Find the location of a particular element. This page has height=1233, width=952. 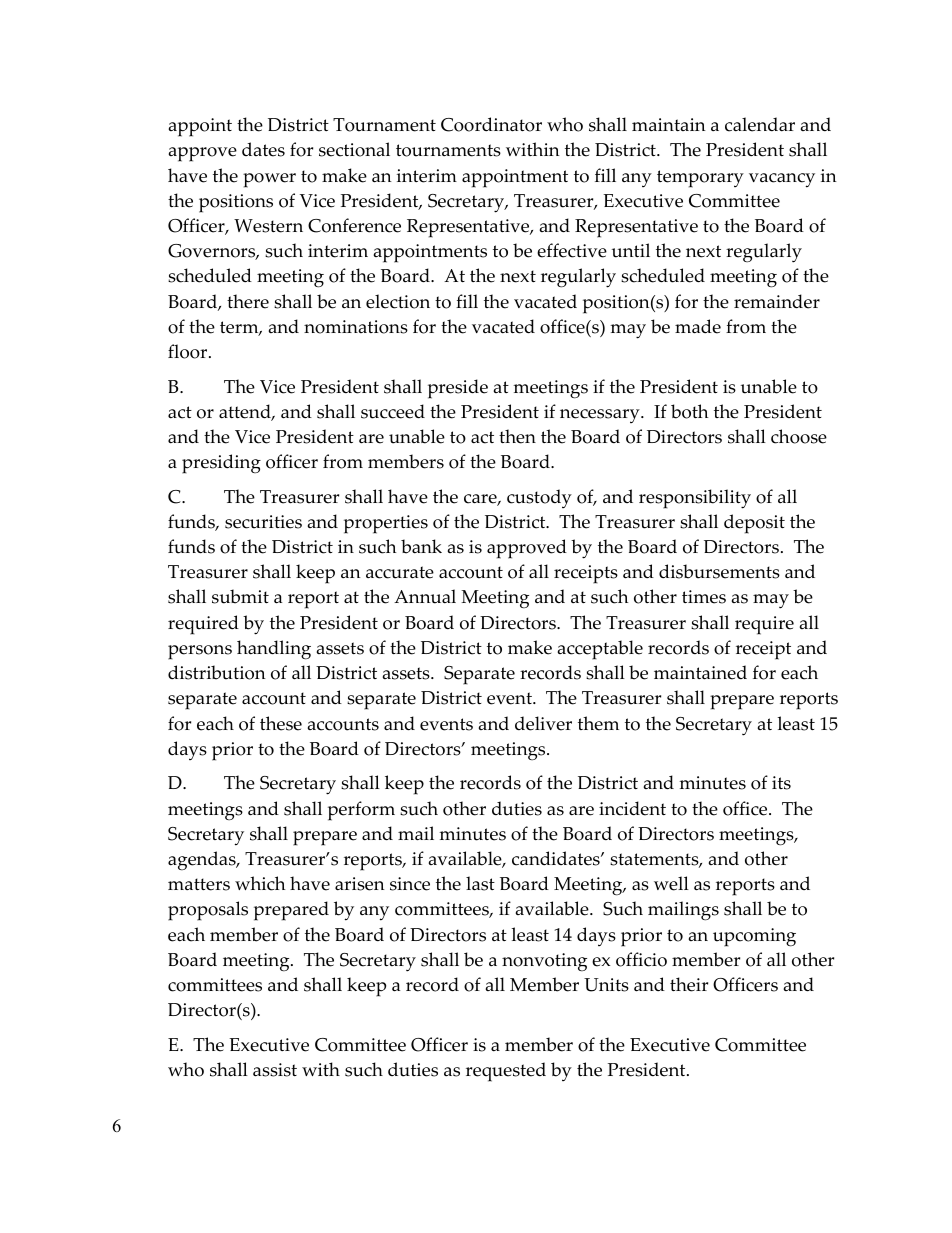

power is located at coordinates (269, 180).
